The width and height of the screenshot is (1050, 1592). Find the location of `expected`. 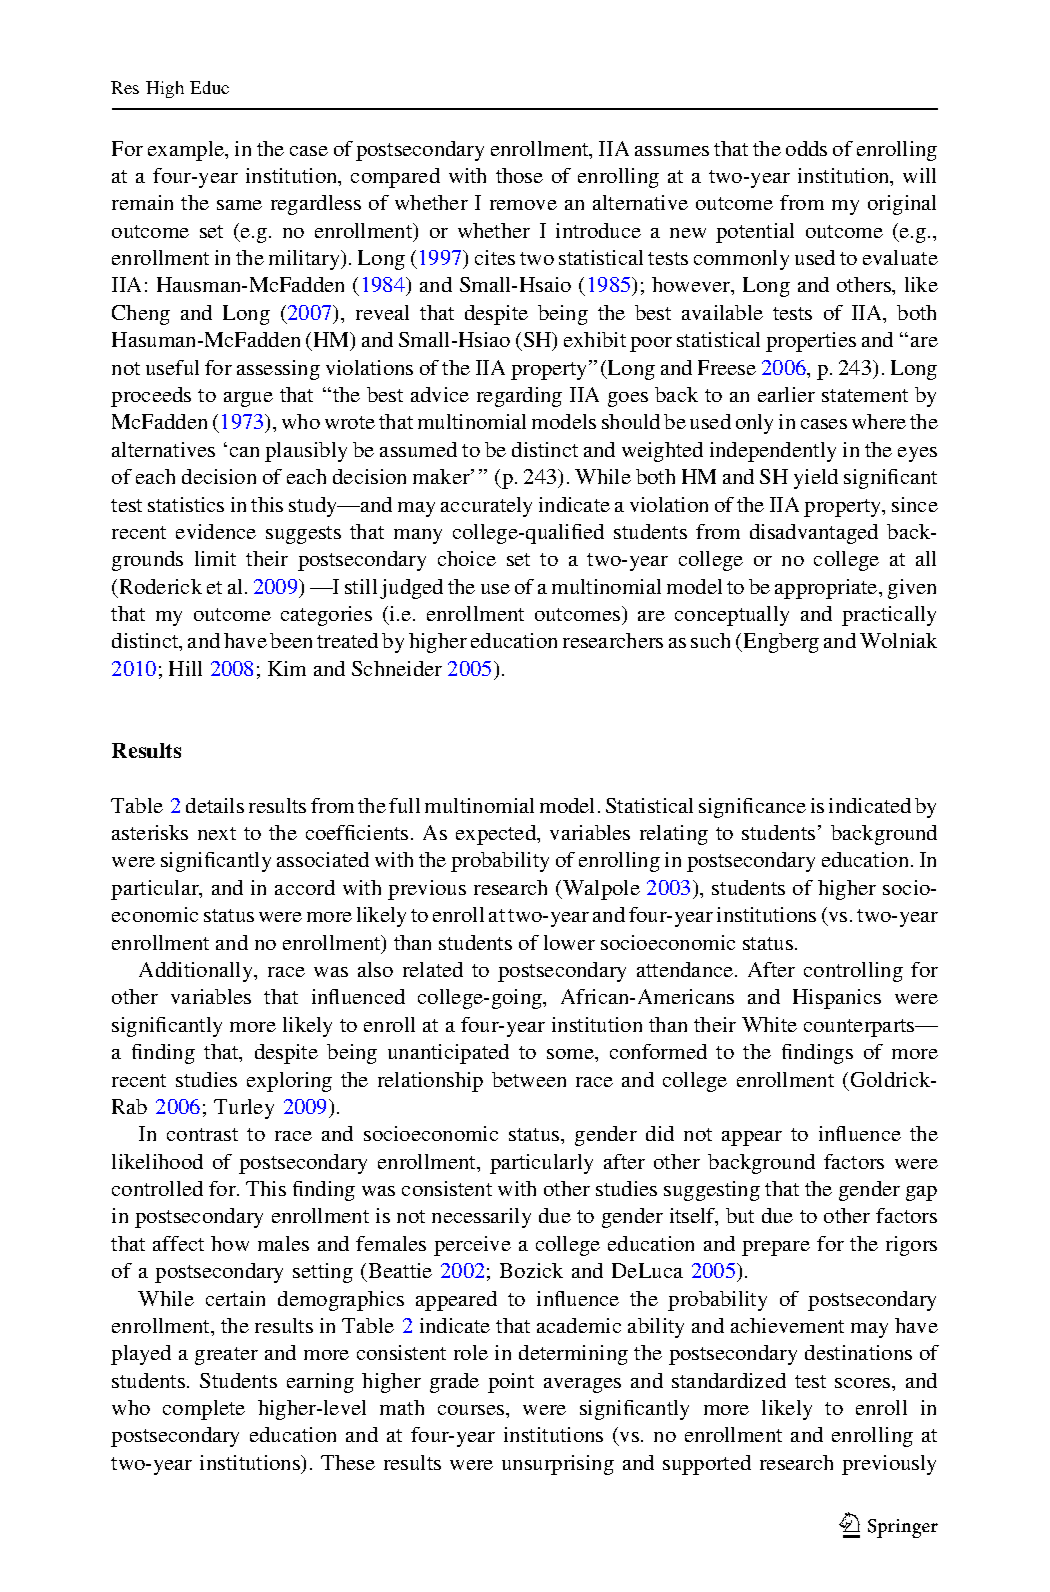

expected is located at coordinates (497, 835).
